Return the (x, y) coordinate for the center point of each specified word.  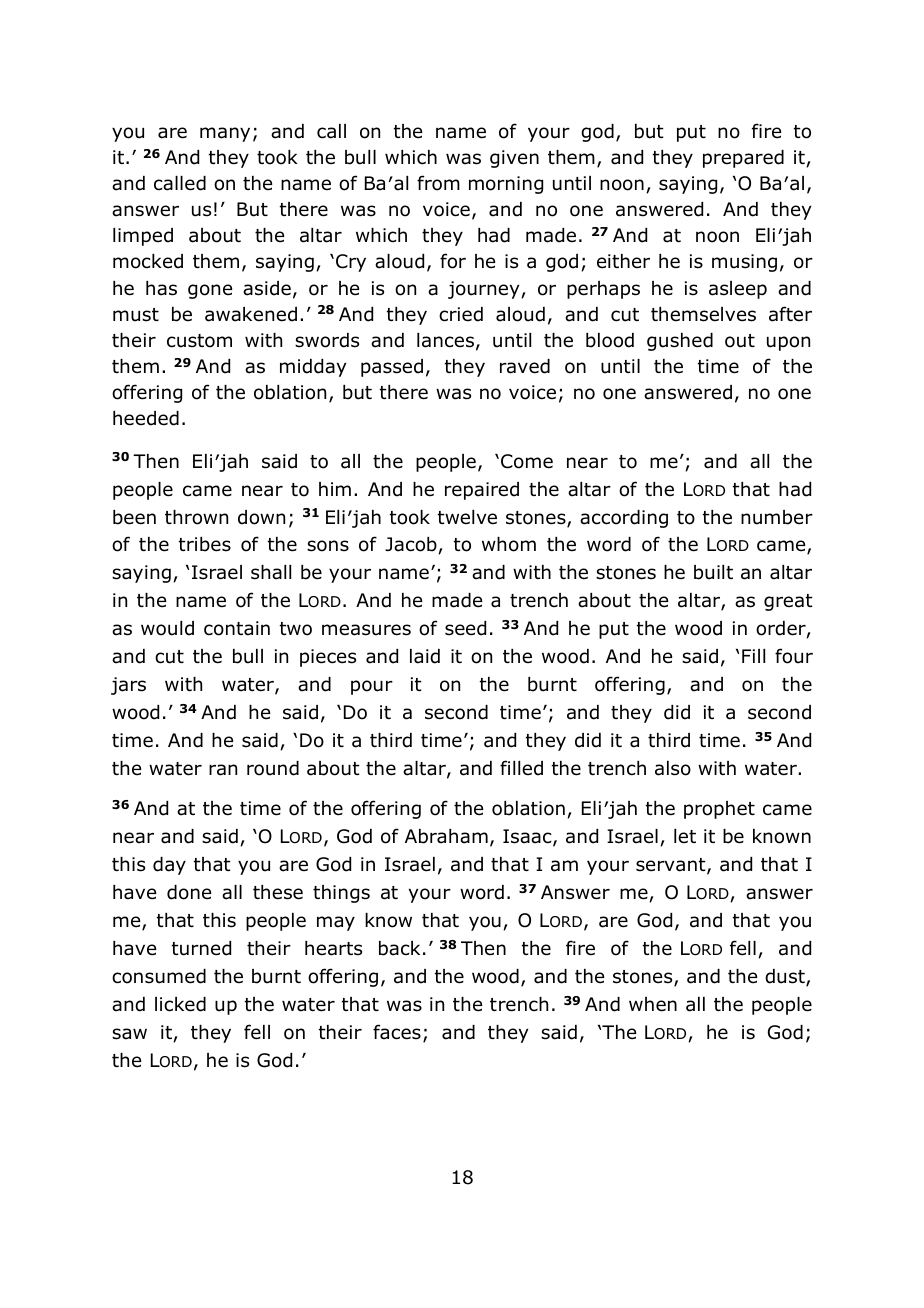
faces (397, 1032)
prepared (743, 159)
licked (180, 1004)
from (438, 183)
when (653, 1004)
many (225, 134)
